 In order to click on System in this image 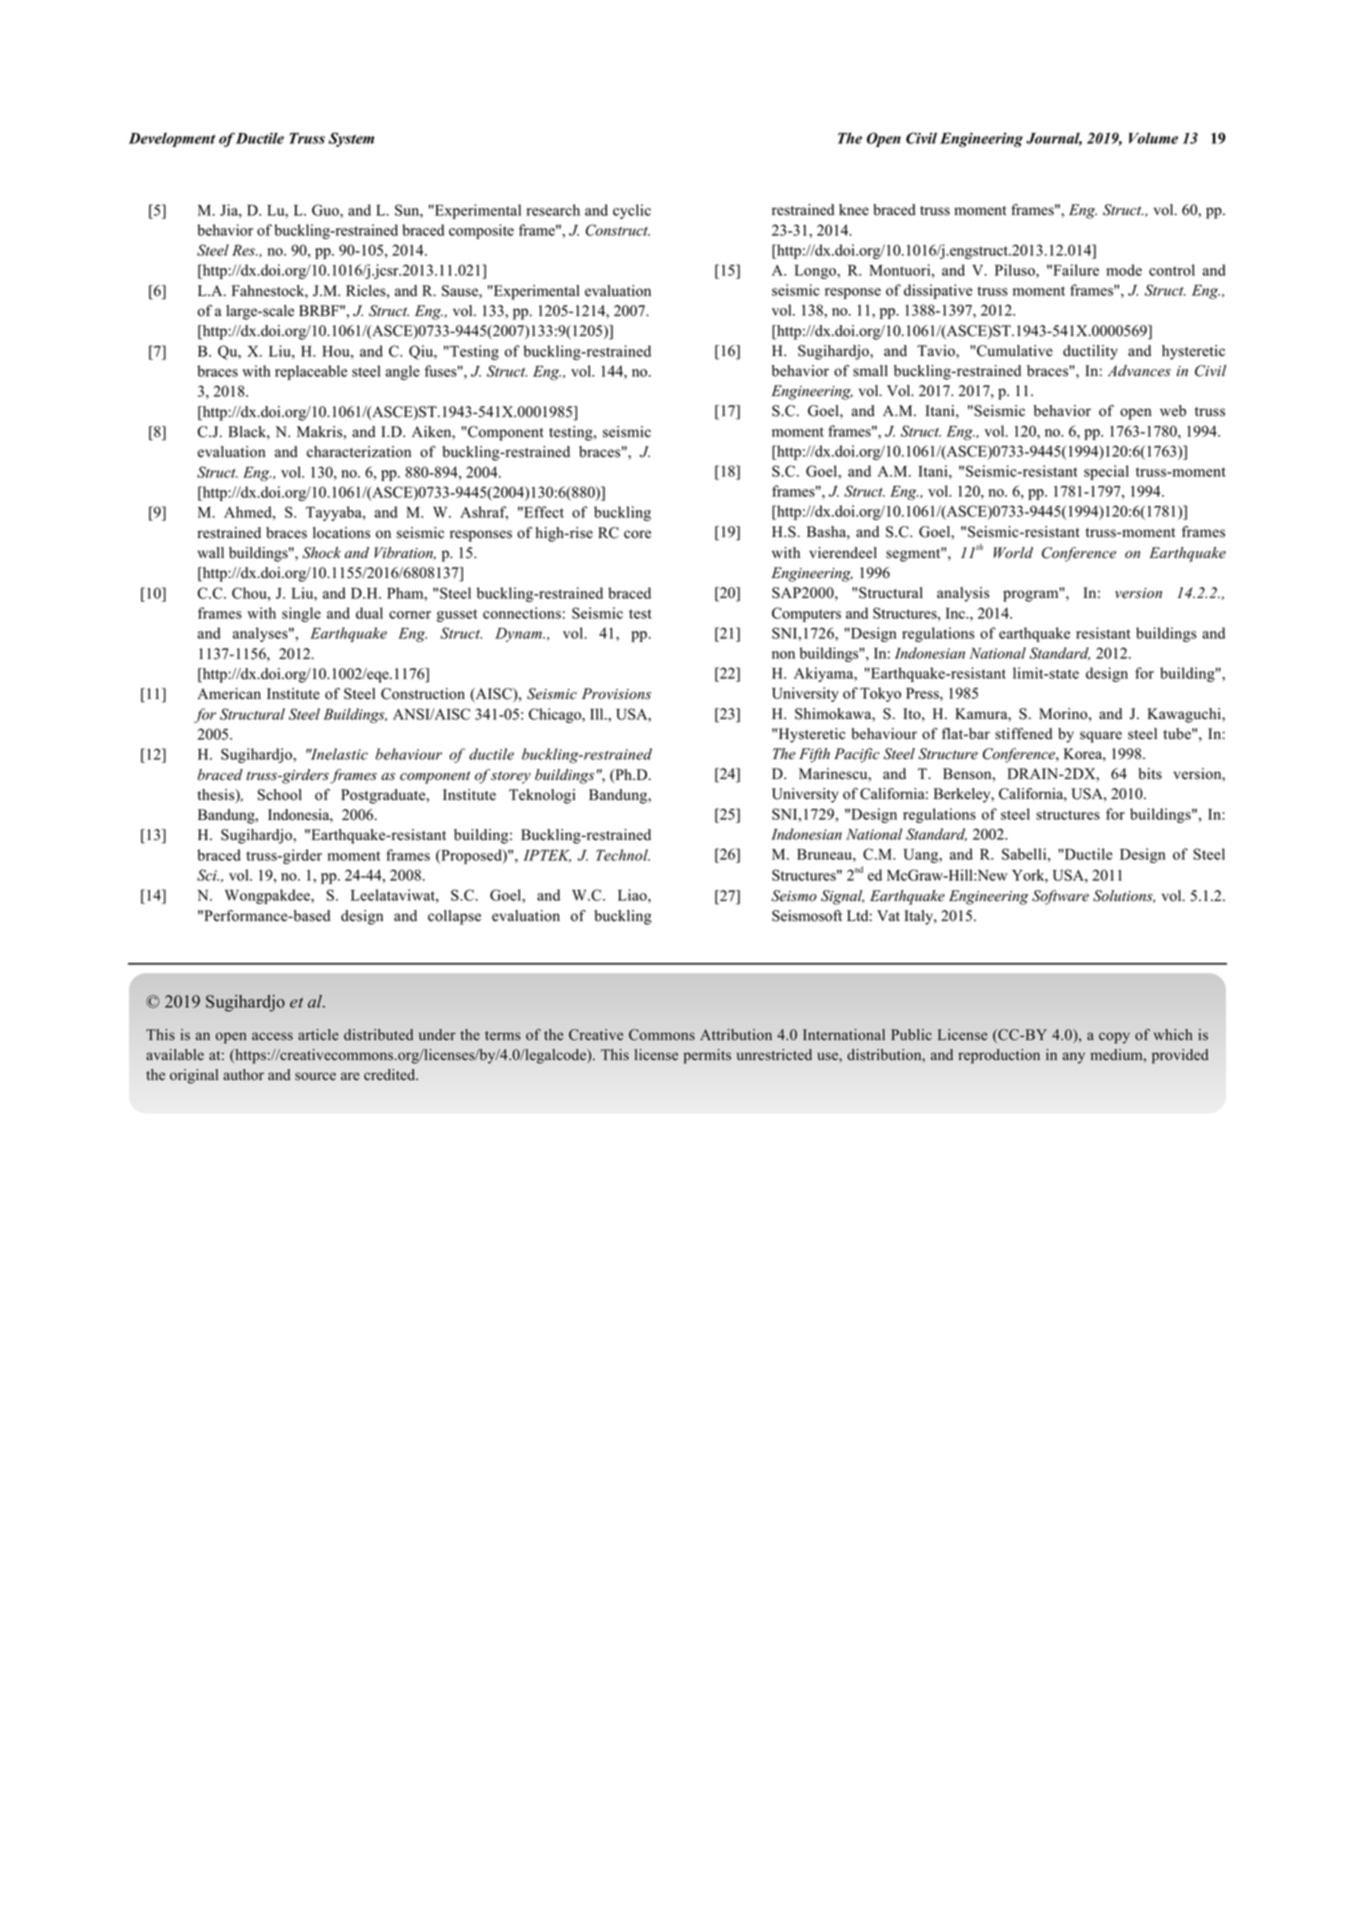, I will do `click(351, 139)`.
